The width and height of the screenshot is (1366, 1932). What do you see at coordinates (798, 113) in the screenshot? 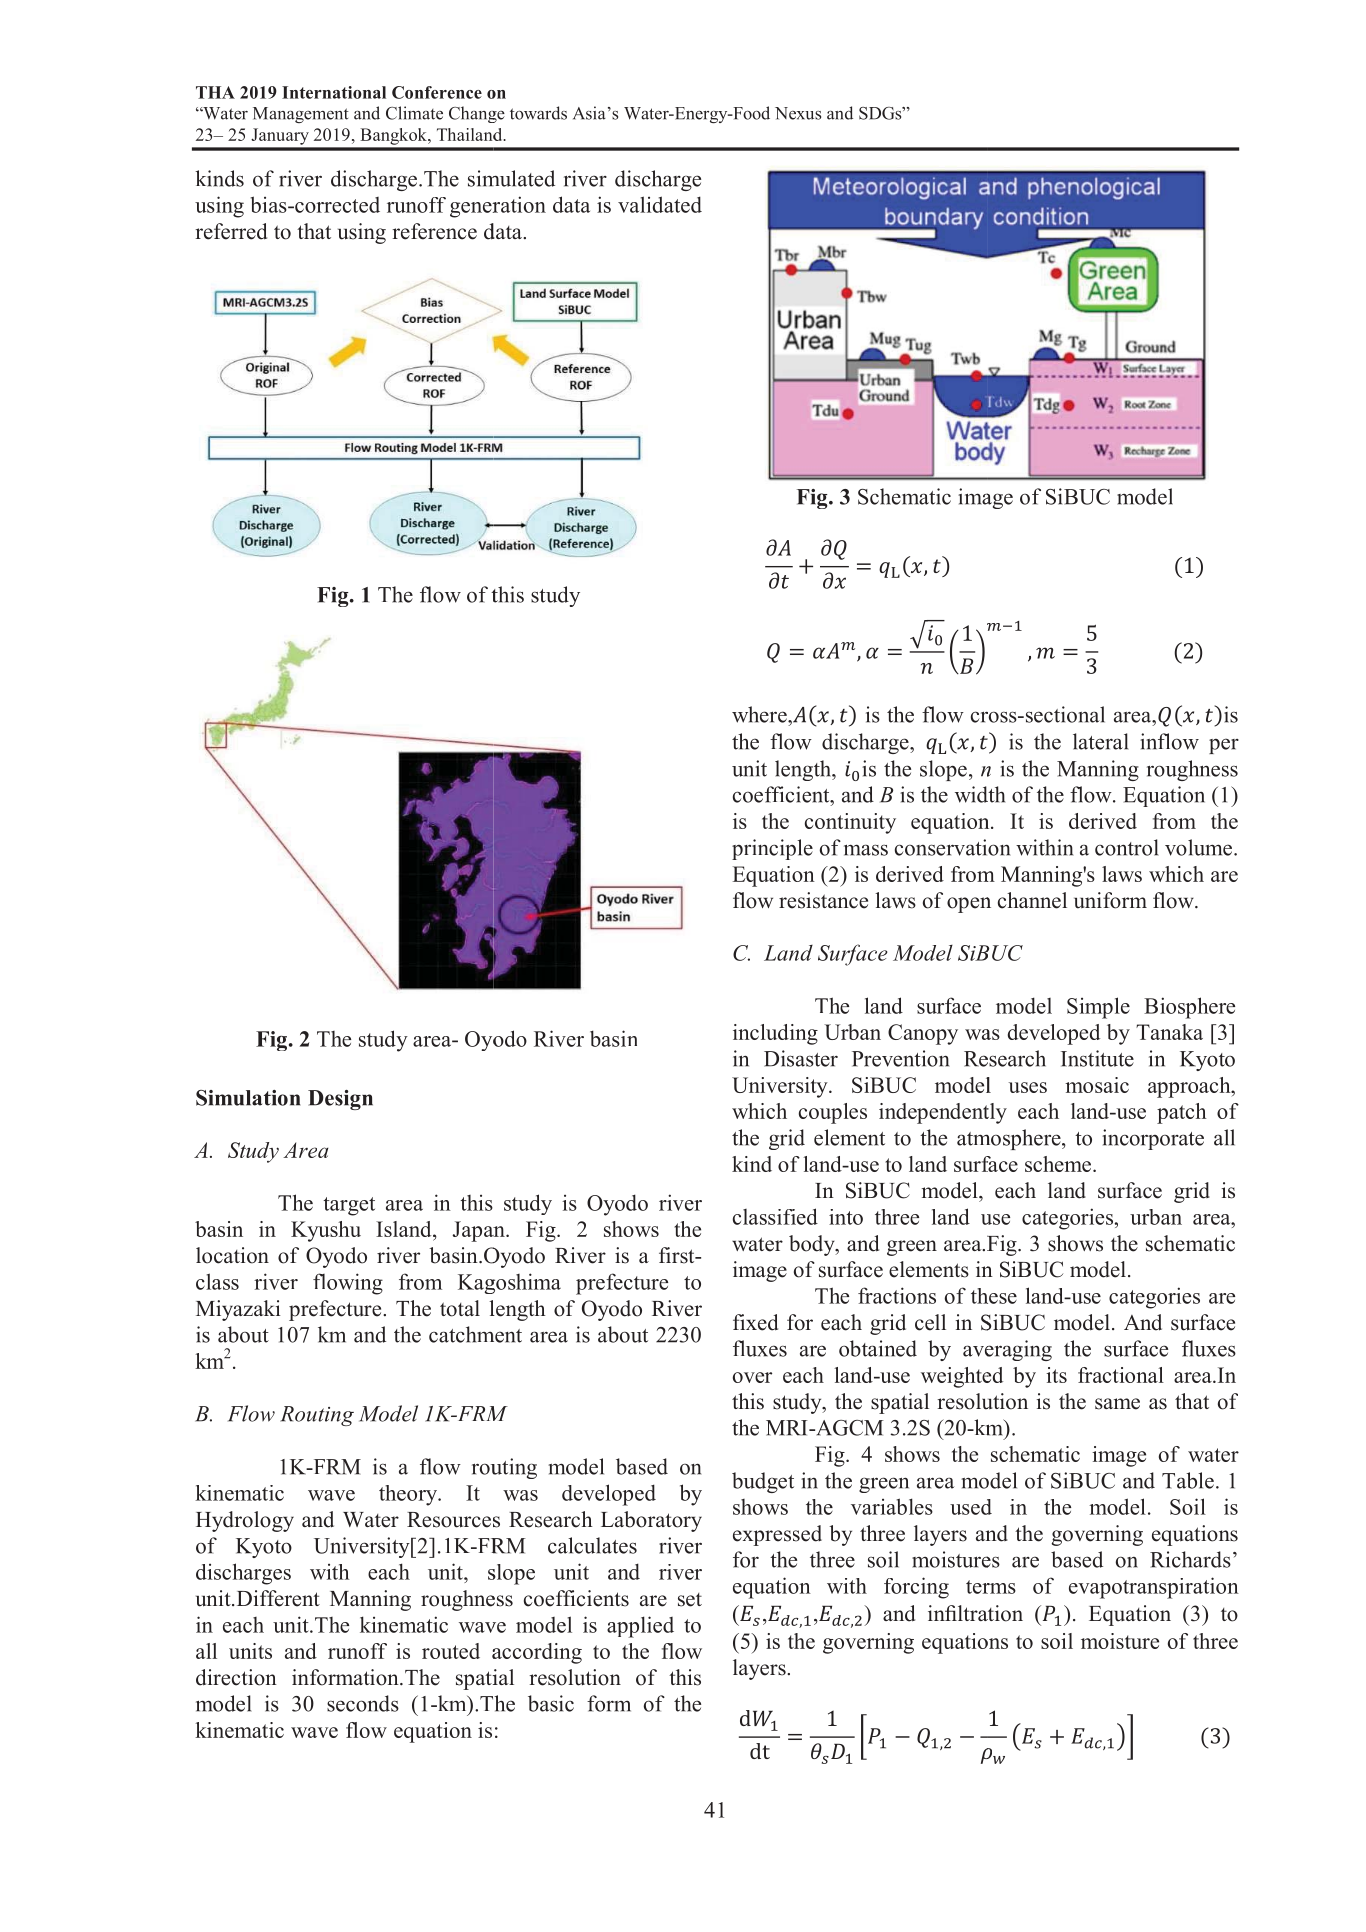
I see `Nexus` at bounding box center [798, 113].
